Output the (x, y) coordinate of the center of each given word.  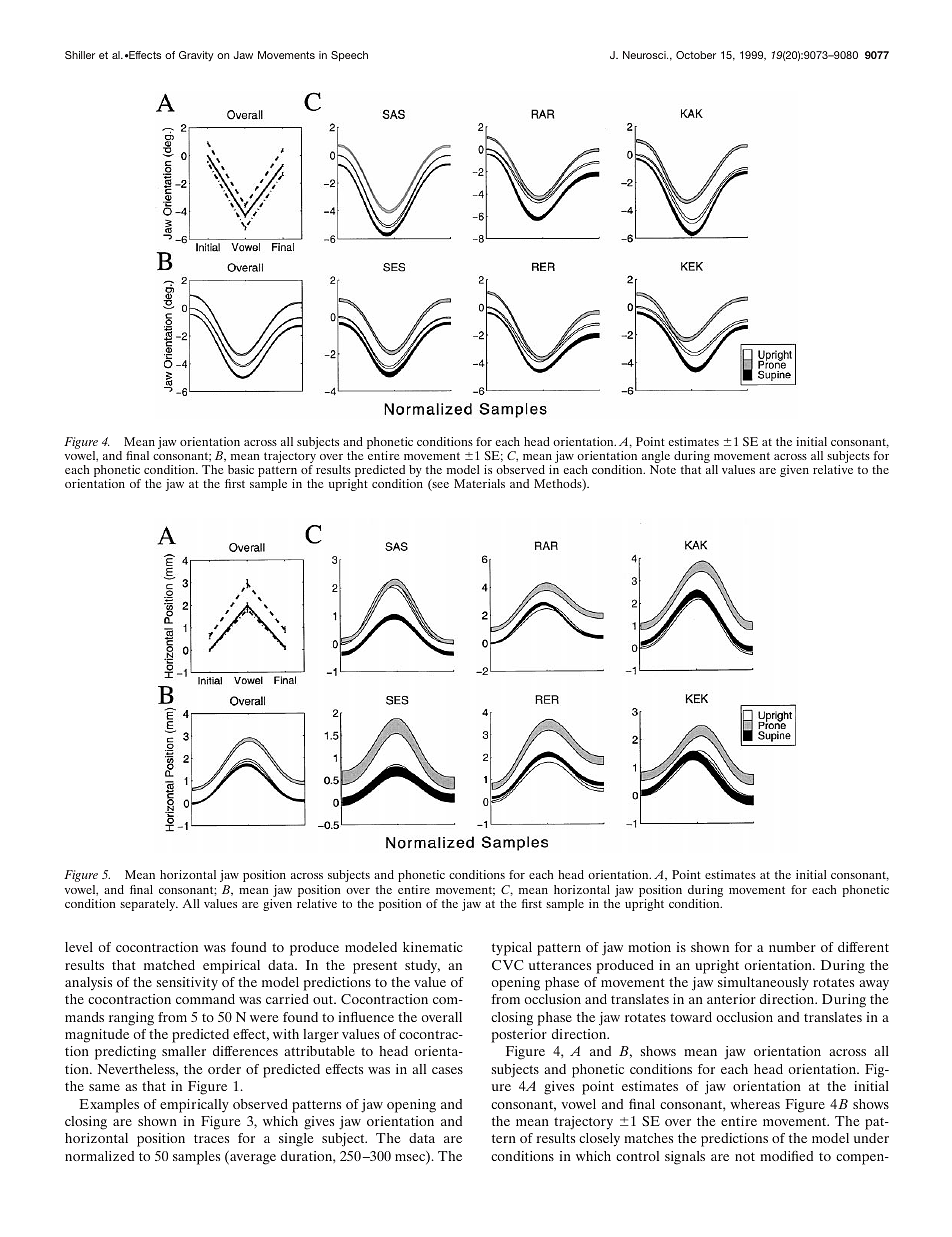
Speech (349, 56)
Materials (479, 483)
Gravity (196, 56)
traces (211, 1138)
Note (663, 469)
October (696, 55)
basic (241, 469)
